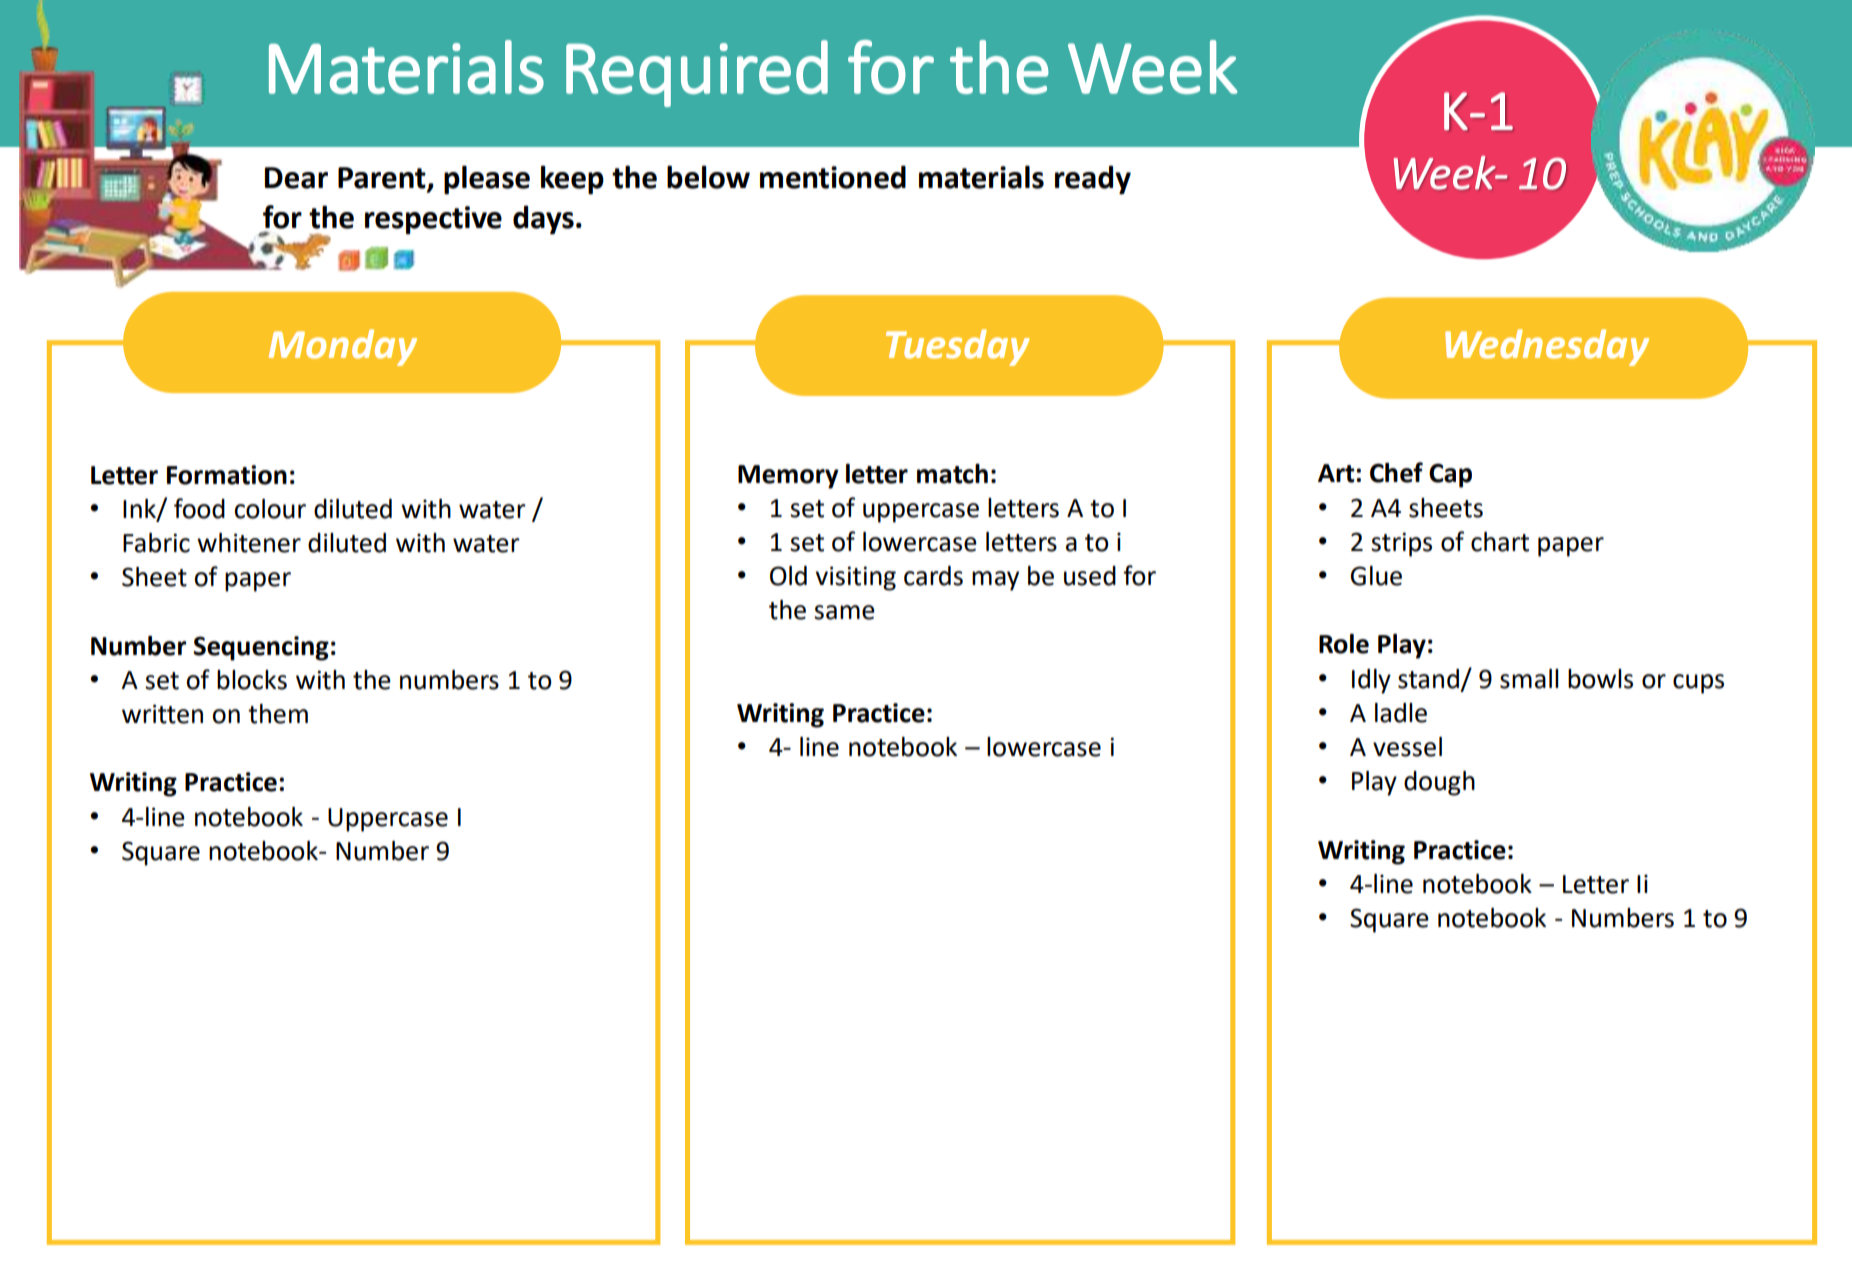 This image has width=1852, height=1282. I want to click on respective, so click(433, 220).
